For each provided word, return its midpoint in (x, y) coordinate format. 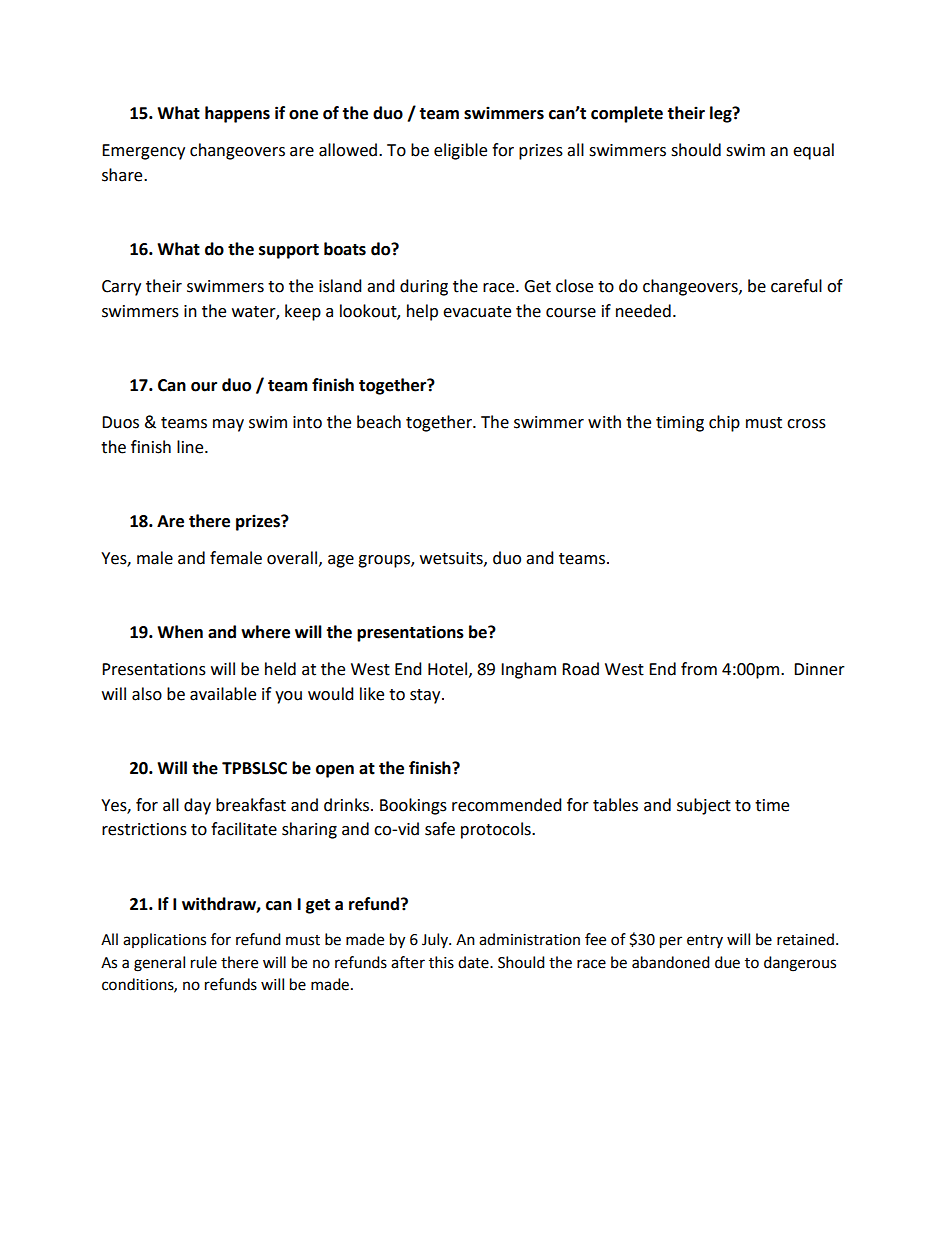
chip (724, 423)
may (228, 425)
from (699, 669)
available (223, 694)
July (436, 940)
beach (379, 422)
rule (204, 962)
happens (237, 114)
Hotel (447, 669)
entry (705, 941)
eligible (460, 151)
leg (722, 114)
